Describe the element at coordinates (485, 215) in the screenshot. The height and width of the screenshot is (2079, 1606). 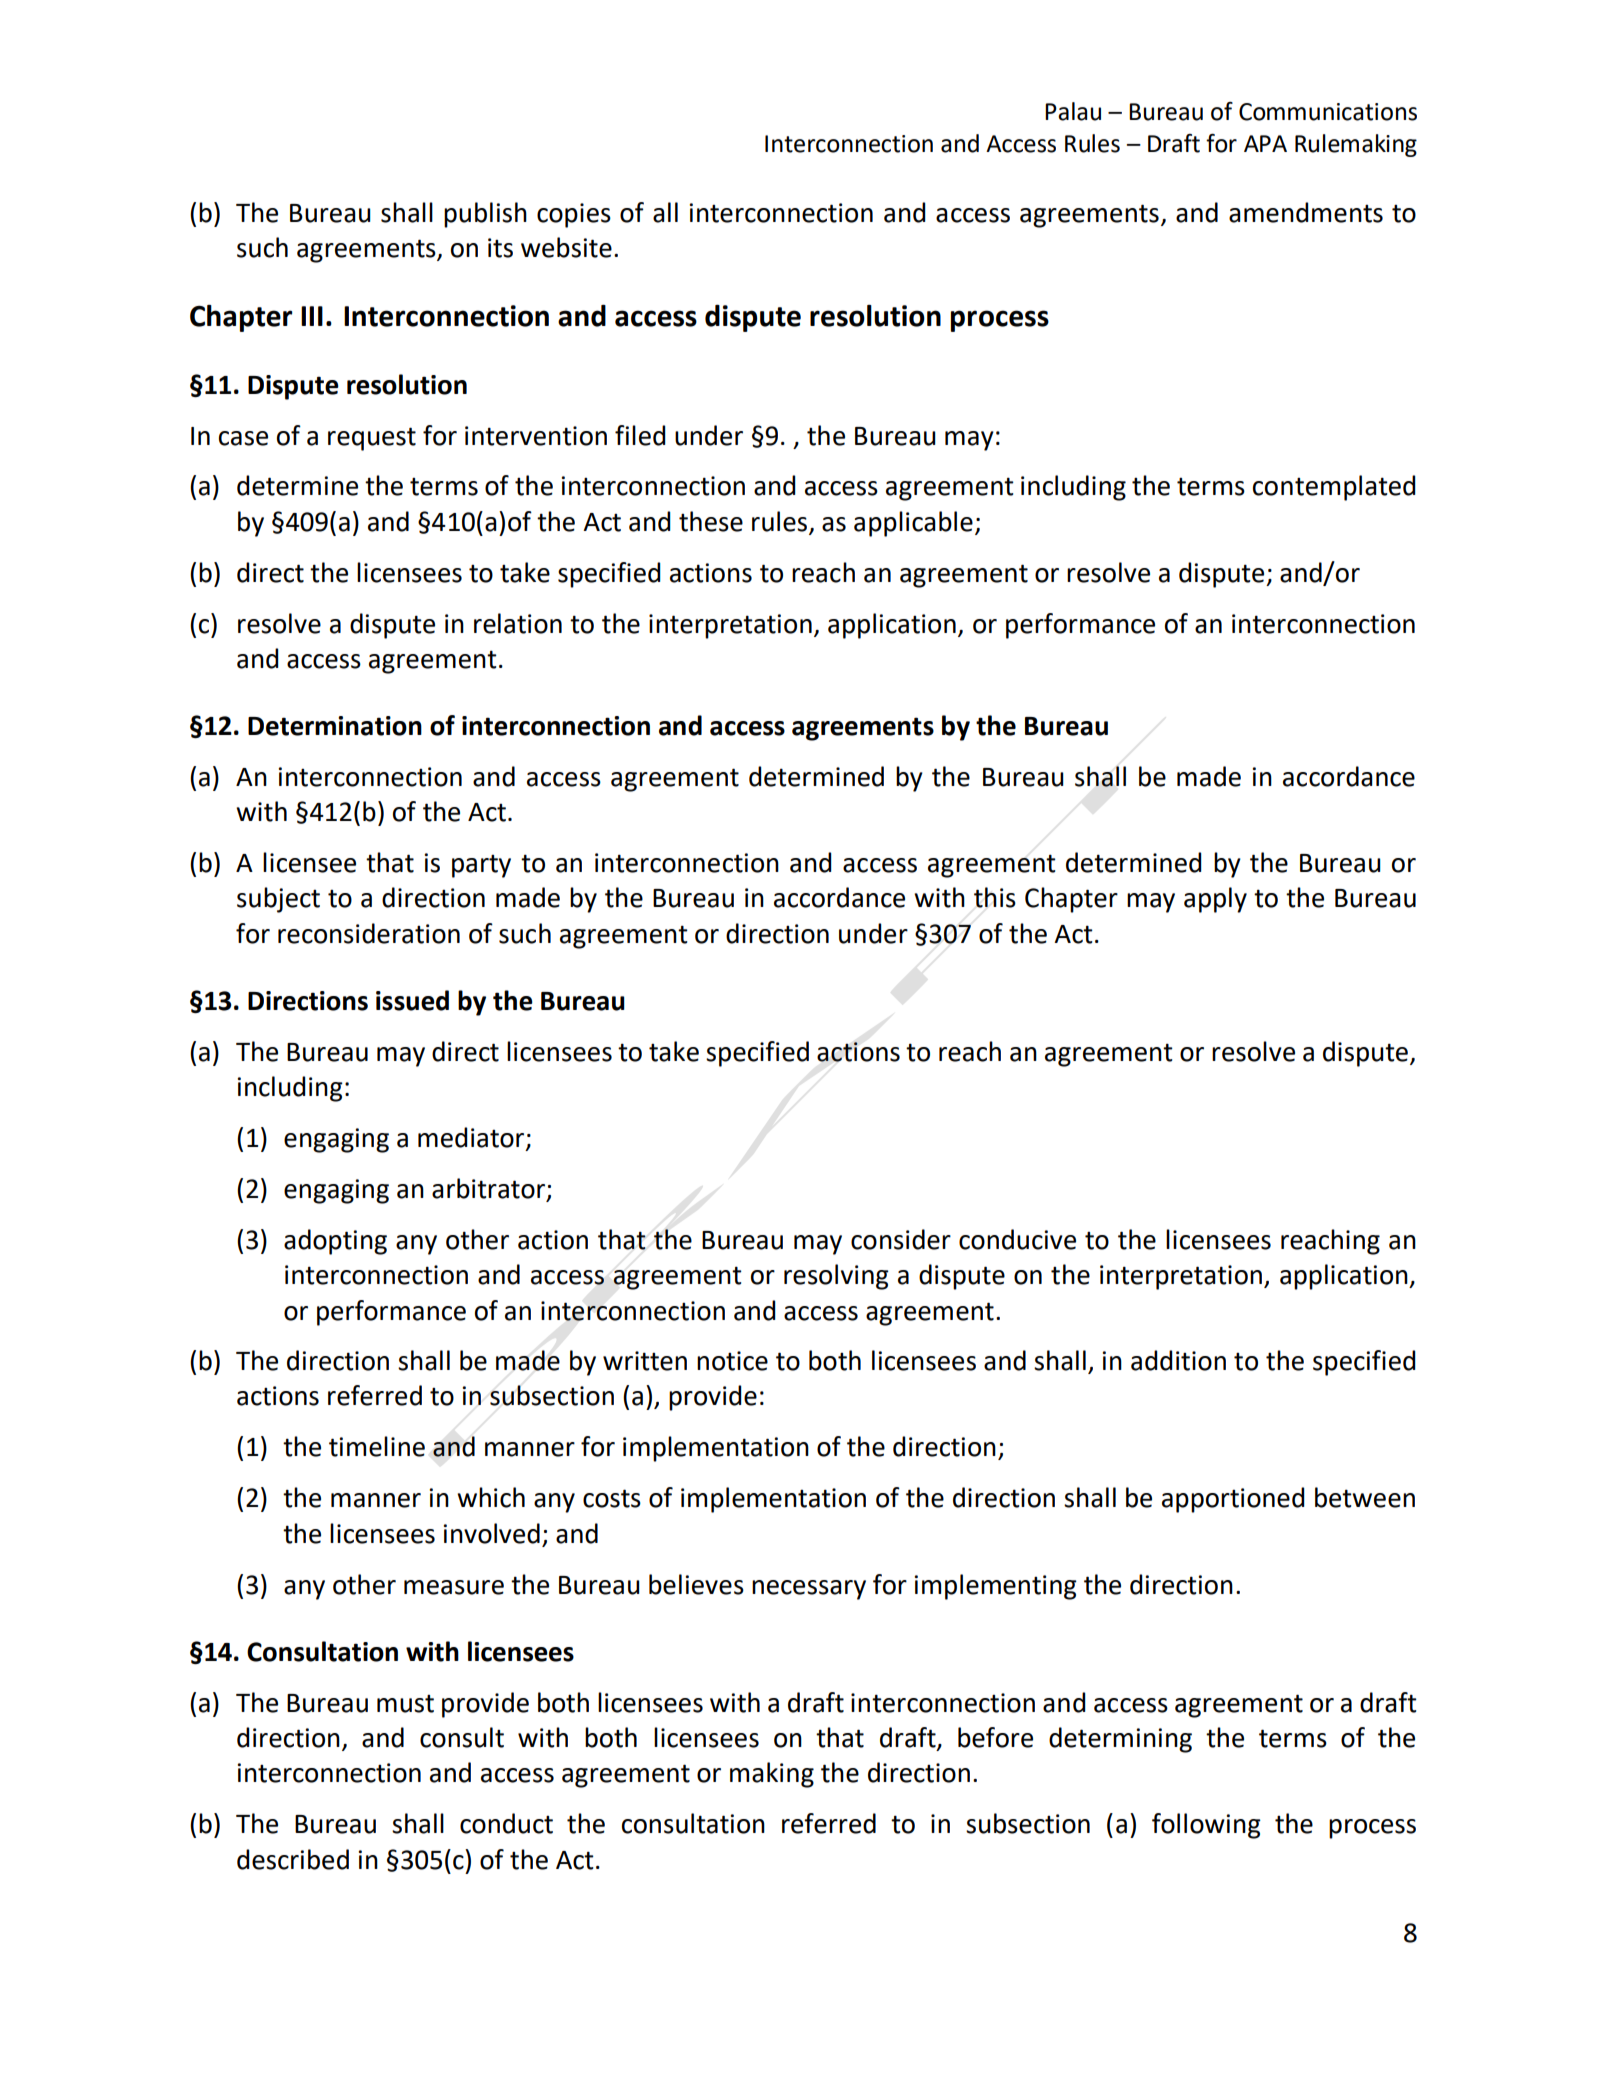
I see `publish` at that location.
